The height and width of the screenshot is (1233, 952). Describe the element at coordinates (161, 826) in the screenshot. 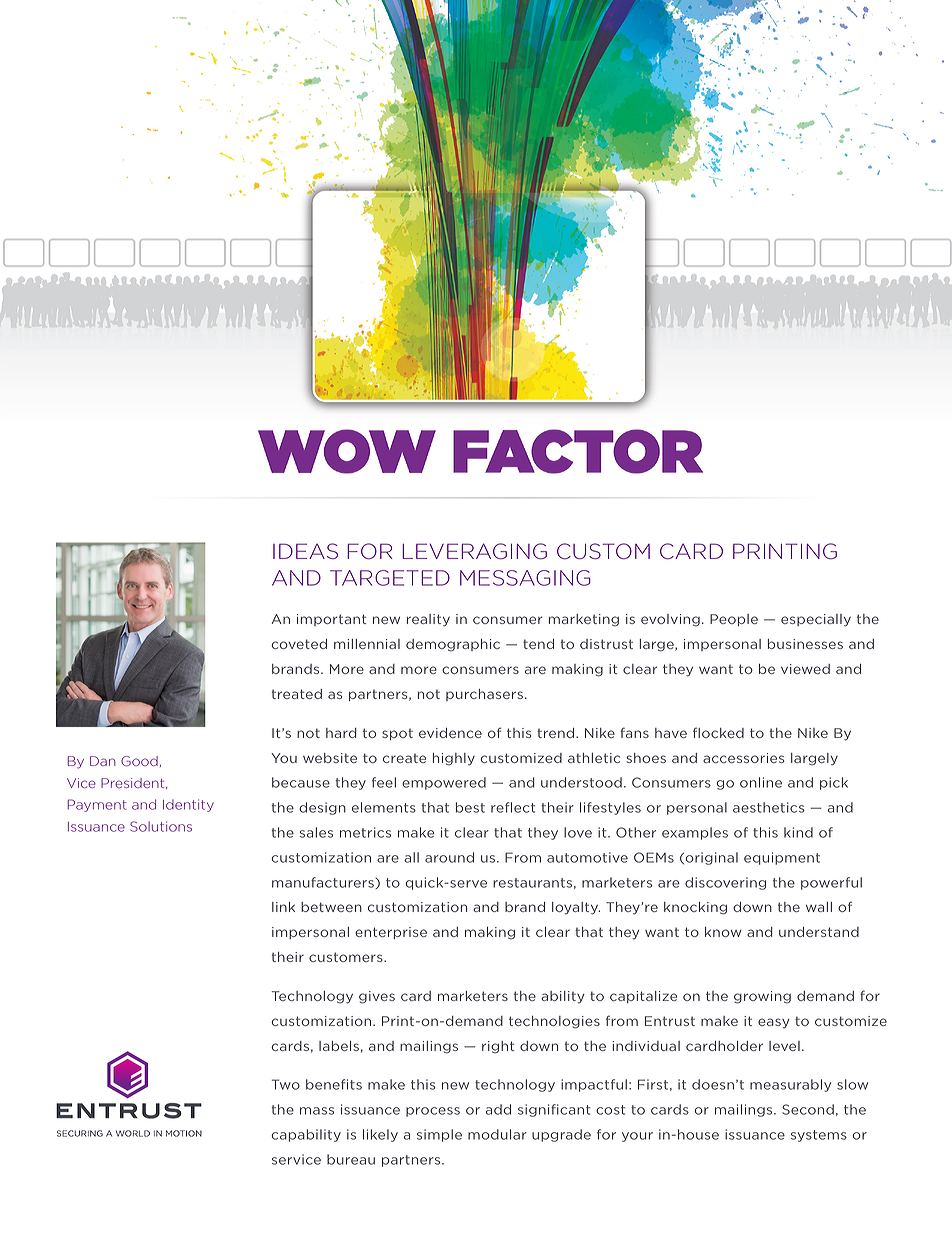

I see `Solutions` at that location.
